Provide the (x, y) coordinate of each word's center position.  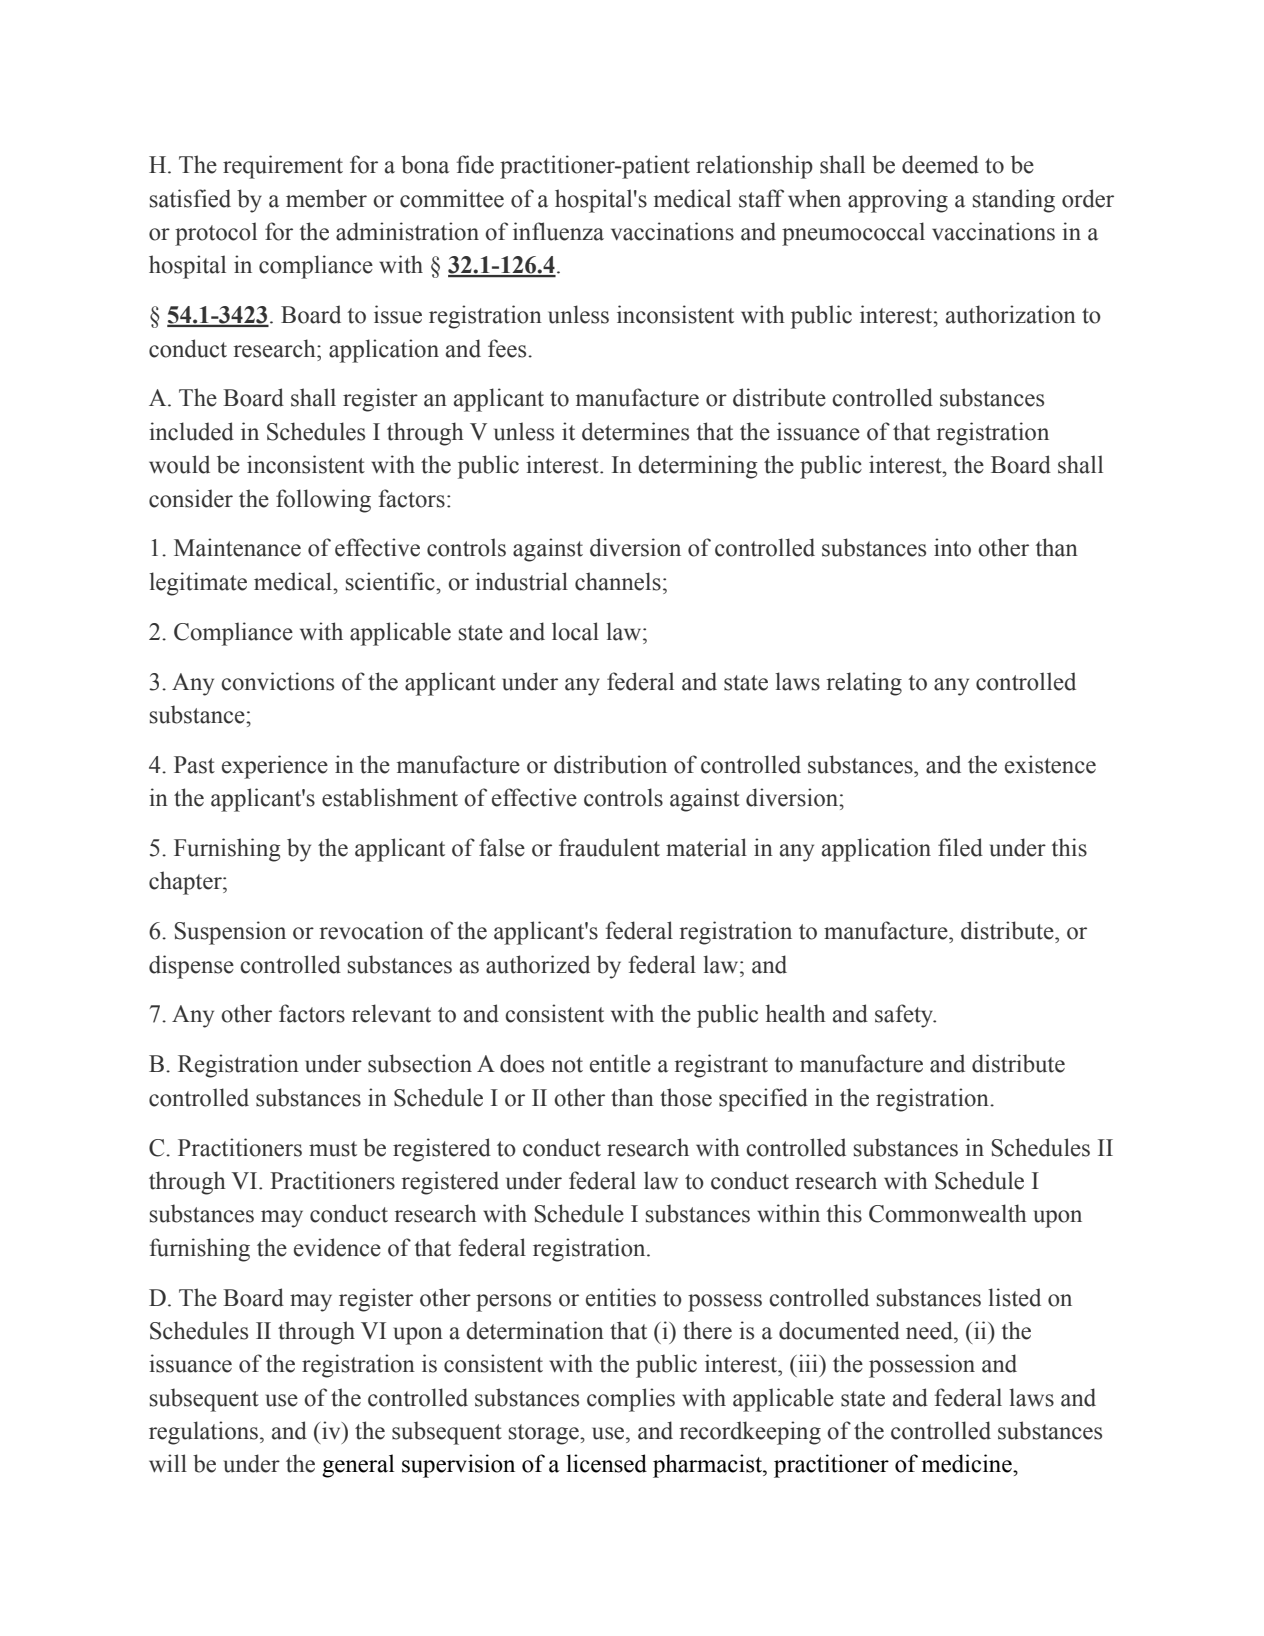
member (326, 198)
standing (1014, 201)
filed (960, 847)
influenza (558, 231)
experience (275, 767)
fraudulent (609, 847)
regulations (203, 1433)
